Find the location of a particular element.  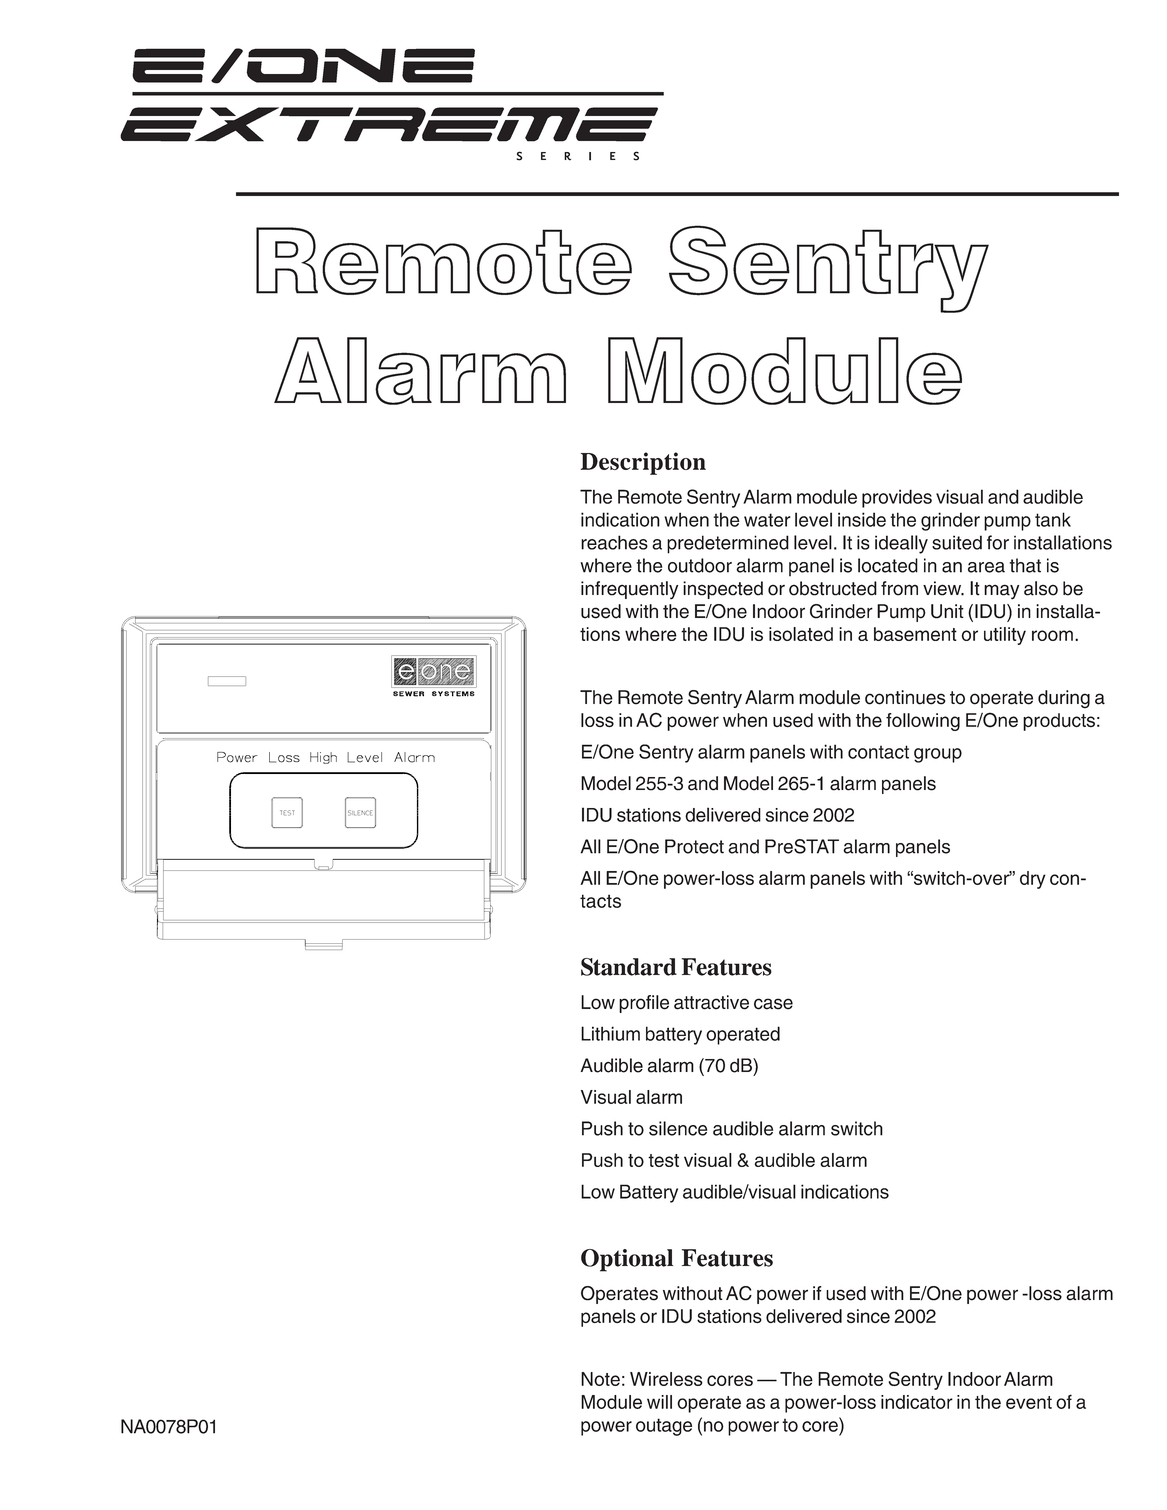

inside is located at coordinates (862, 519).
